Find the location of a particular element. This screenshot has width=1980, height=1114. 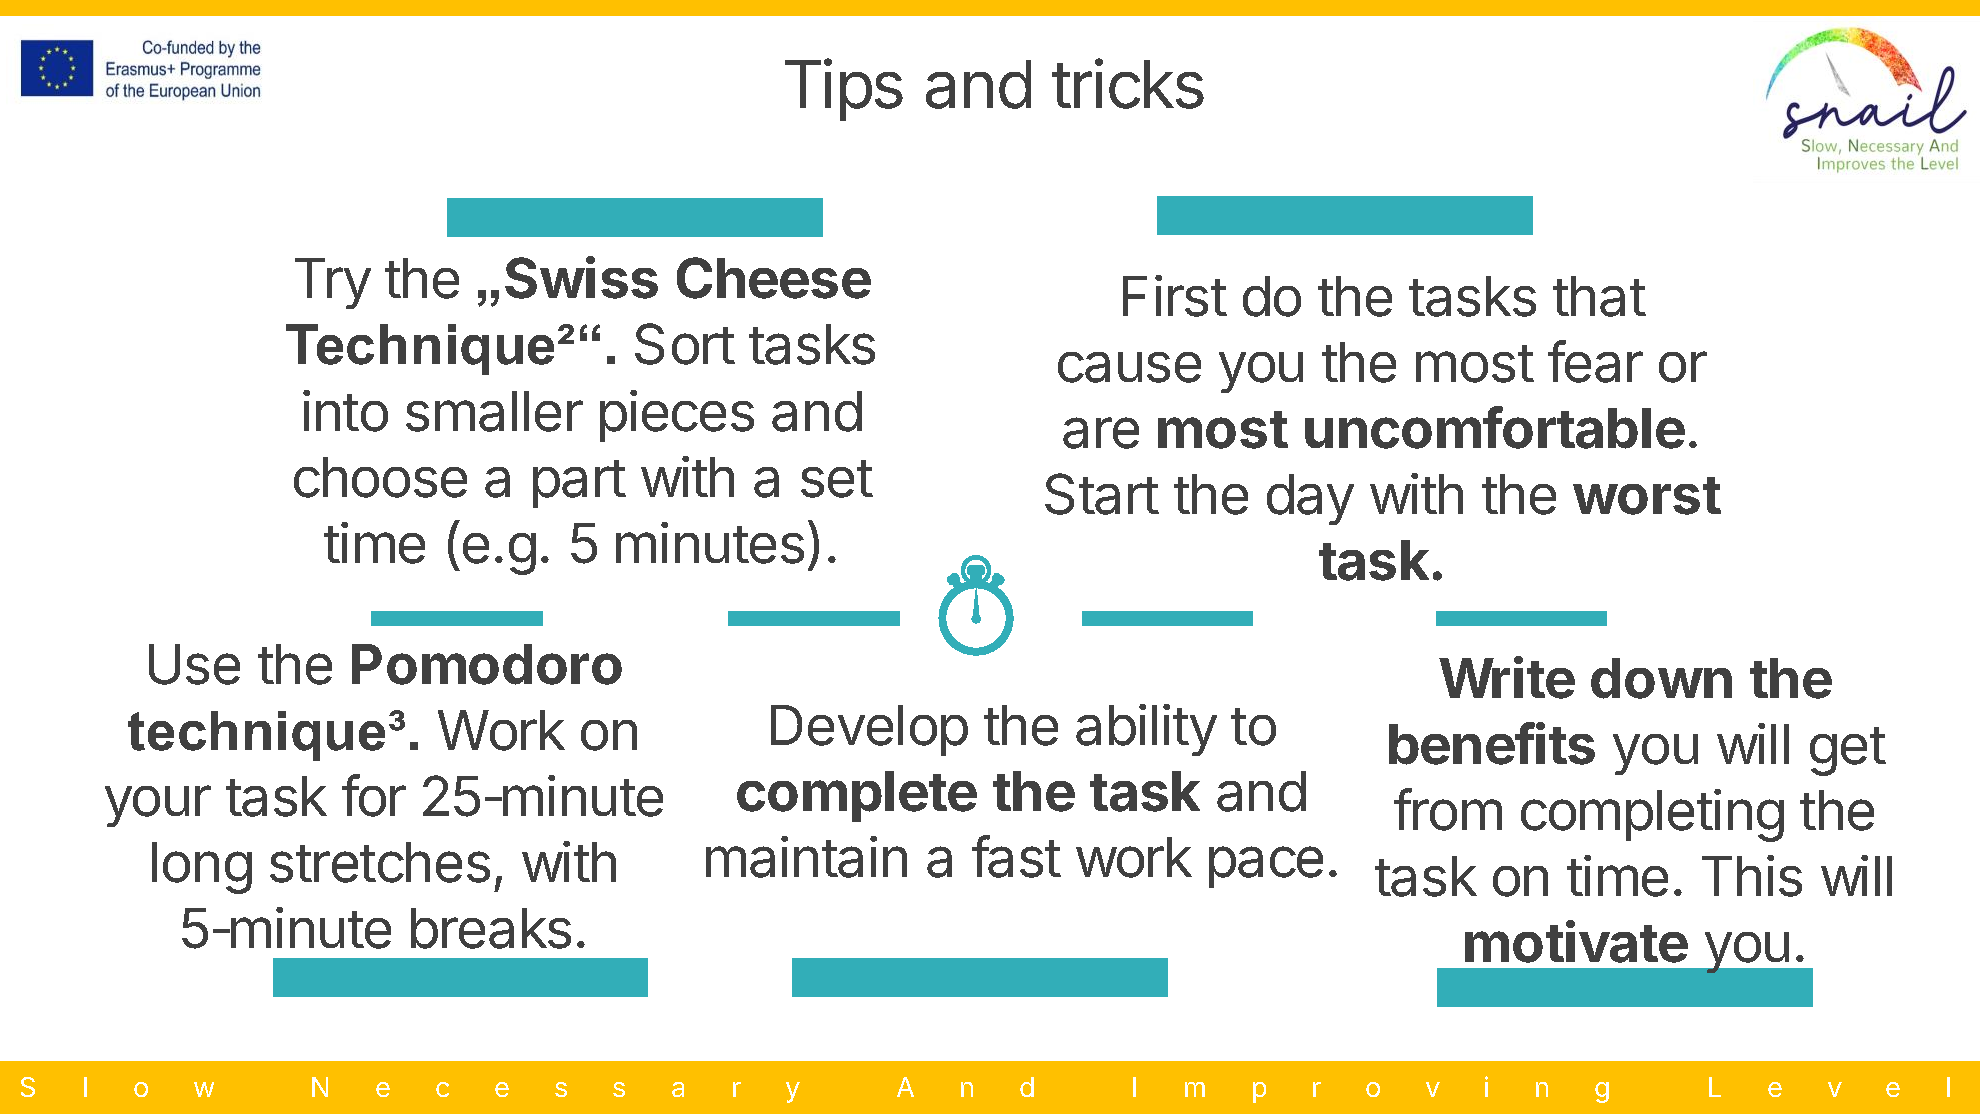

choose is located at coordinates (380, 477).
